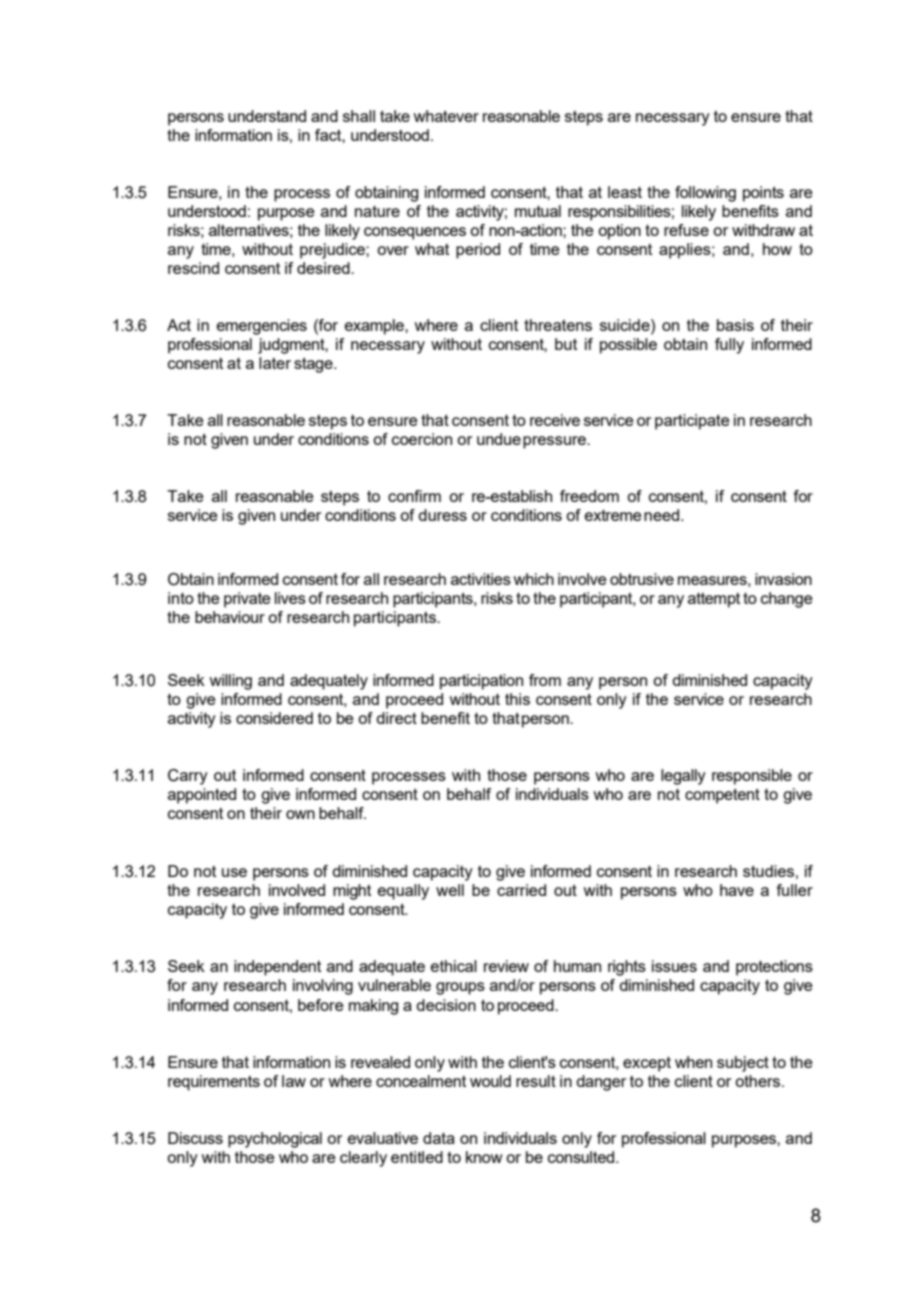 The image size is (924, 1307). What do you see at coordinates (538, 211) in the page?
I see `mutual` at bounding box center [538, 211].
